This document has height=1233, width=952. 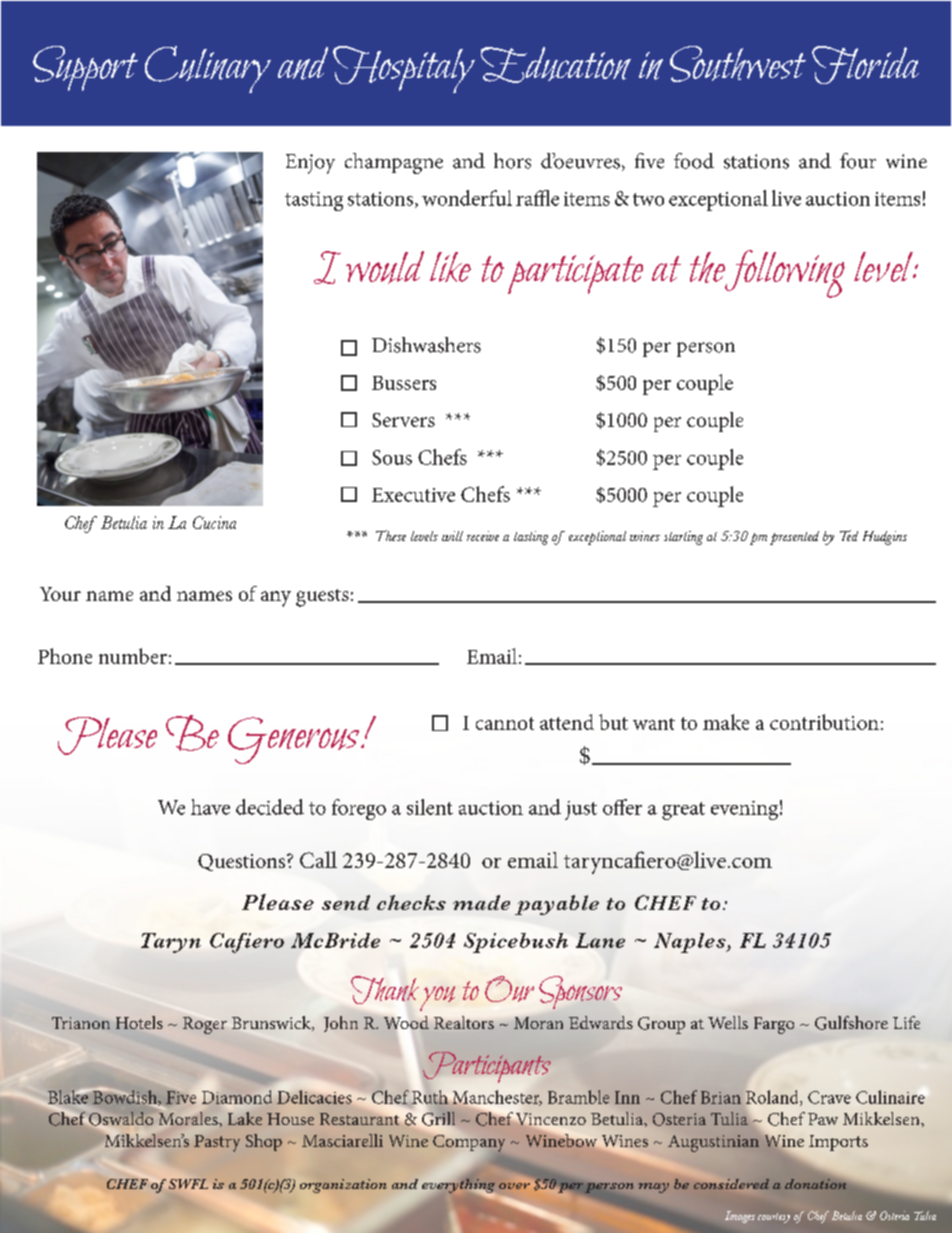 What do you see at coordinates (865, 65) in the document?
I see `Florida` at bounding box center [865, 65].
